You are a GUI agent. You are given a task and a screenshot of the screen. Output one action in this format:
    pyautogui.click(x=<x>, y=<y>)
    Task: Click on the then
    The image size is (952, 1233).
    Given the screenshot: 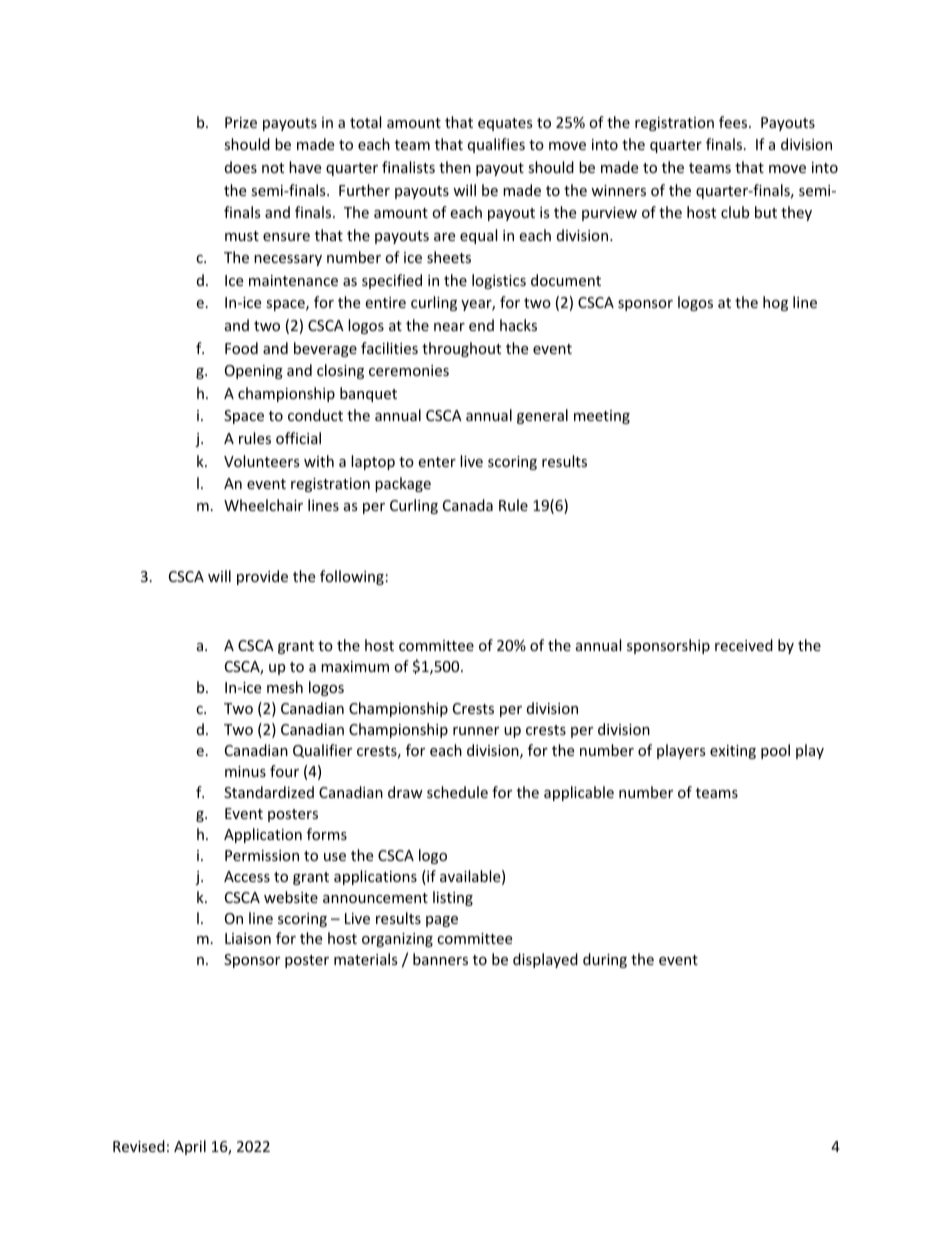 What is the action you would take?
    pyautogui.click(x=455, y=167)
